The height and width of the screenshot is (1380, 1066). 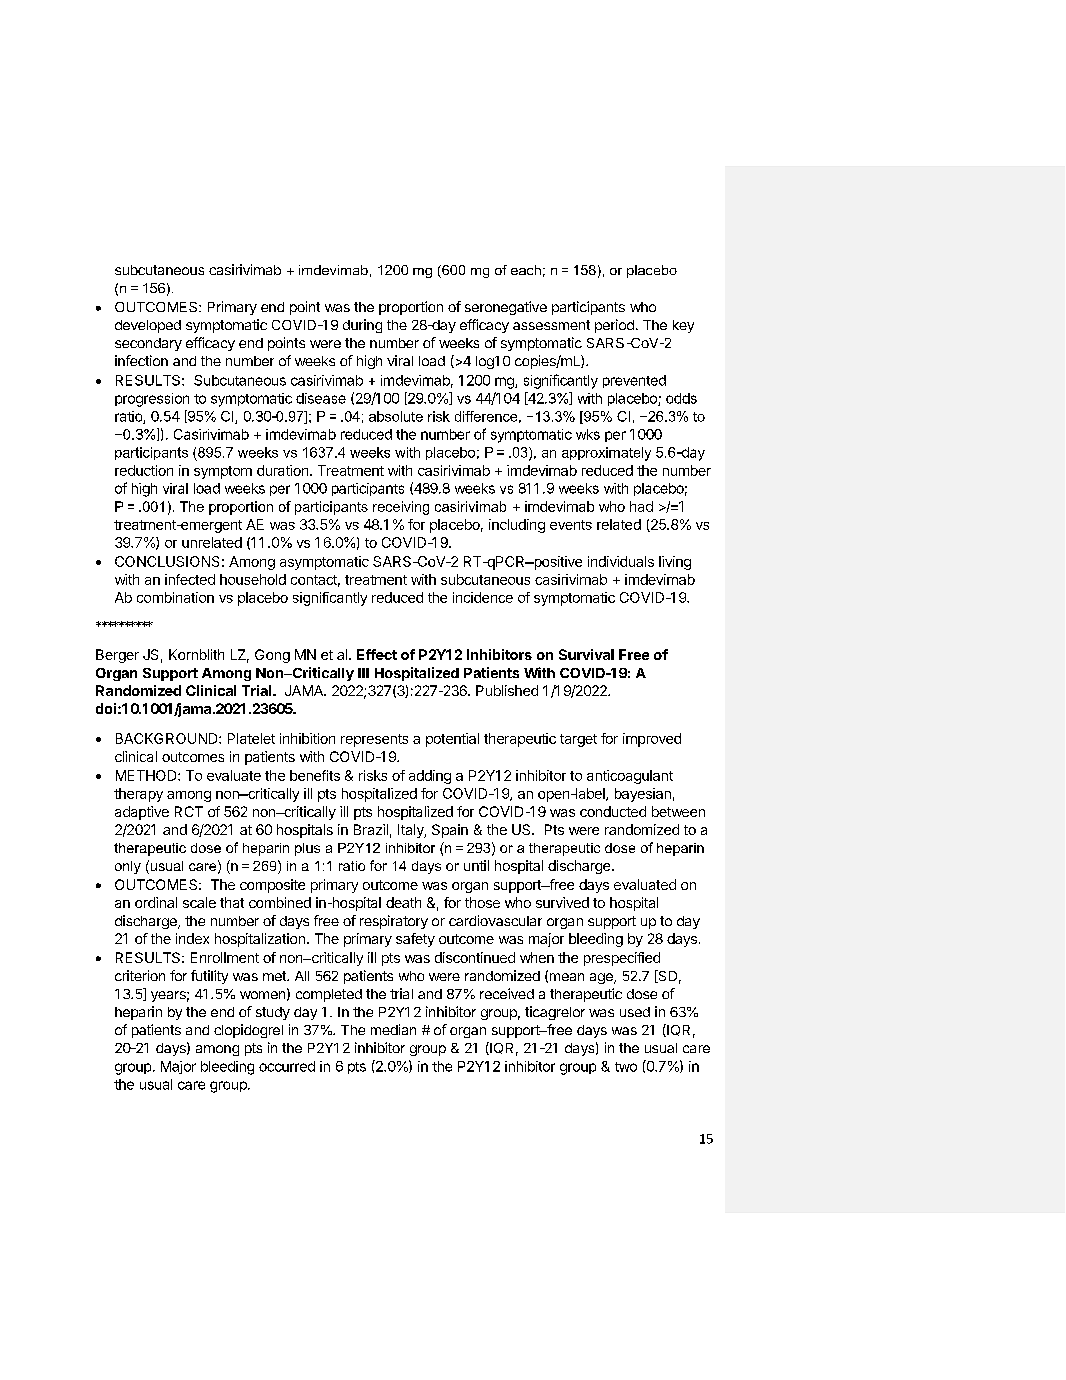 I want to click on during, so click(x=362, y=326).
